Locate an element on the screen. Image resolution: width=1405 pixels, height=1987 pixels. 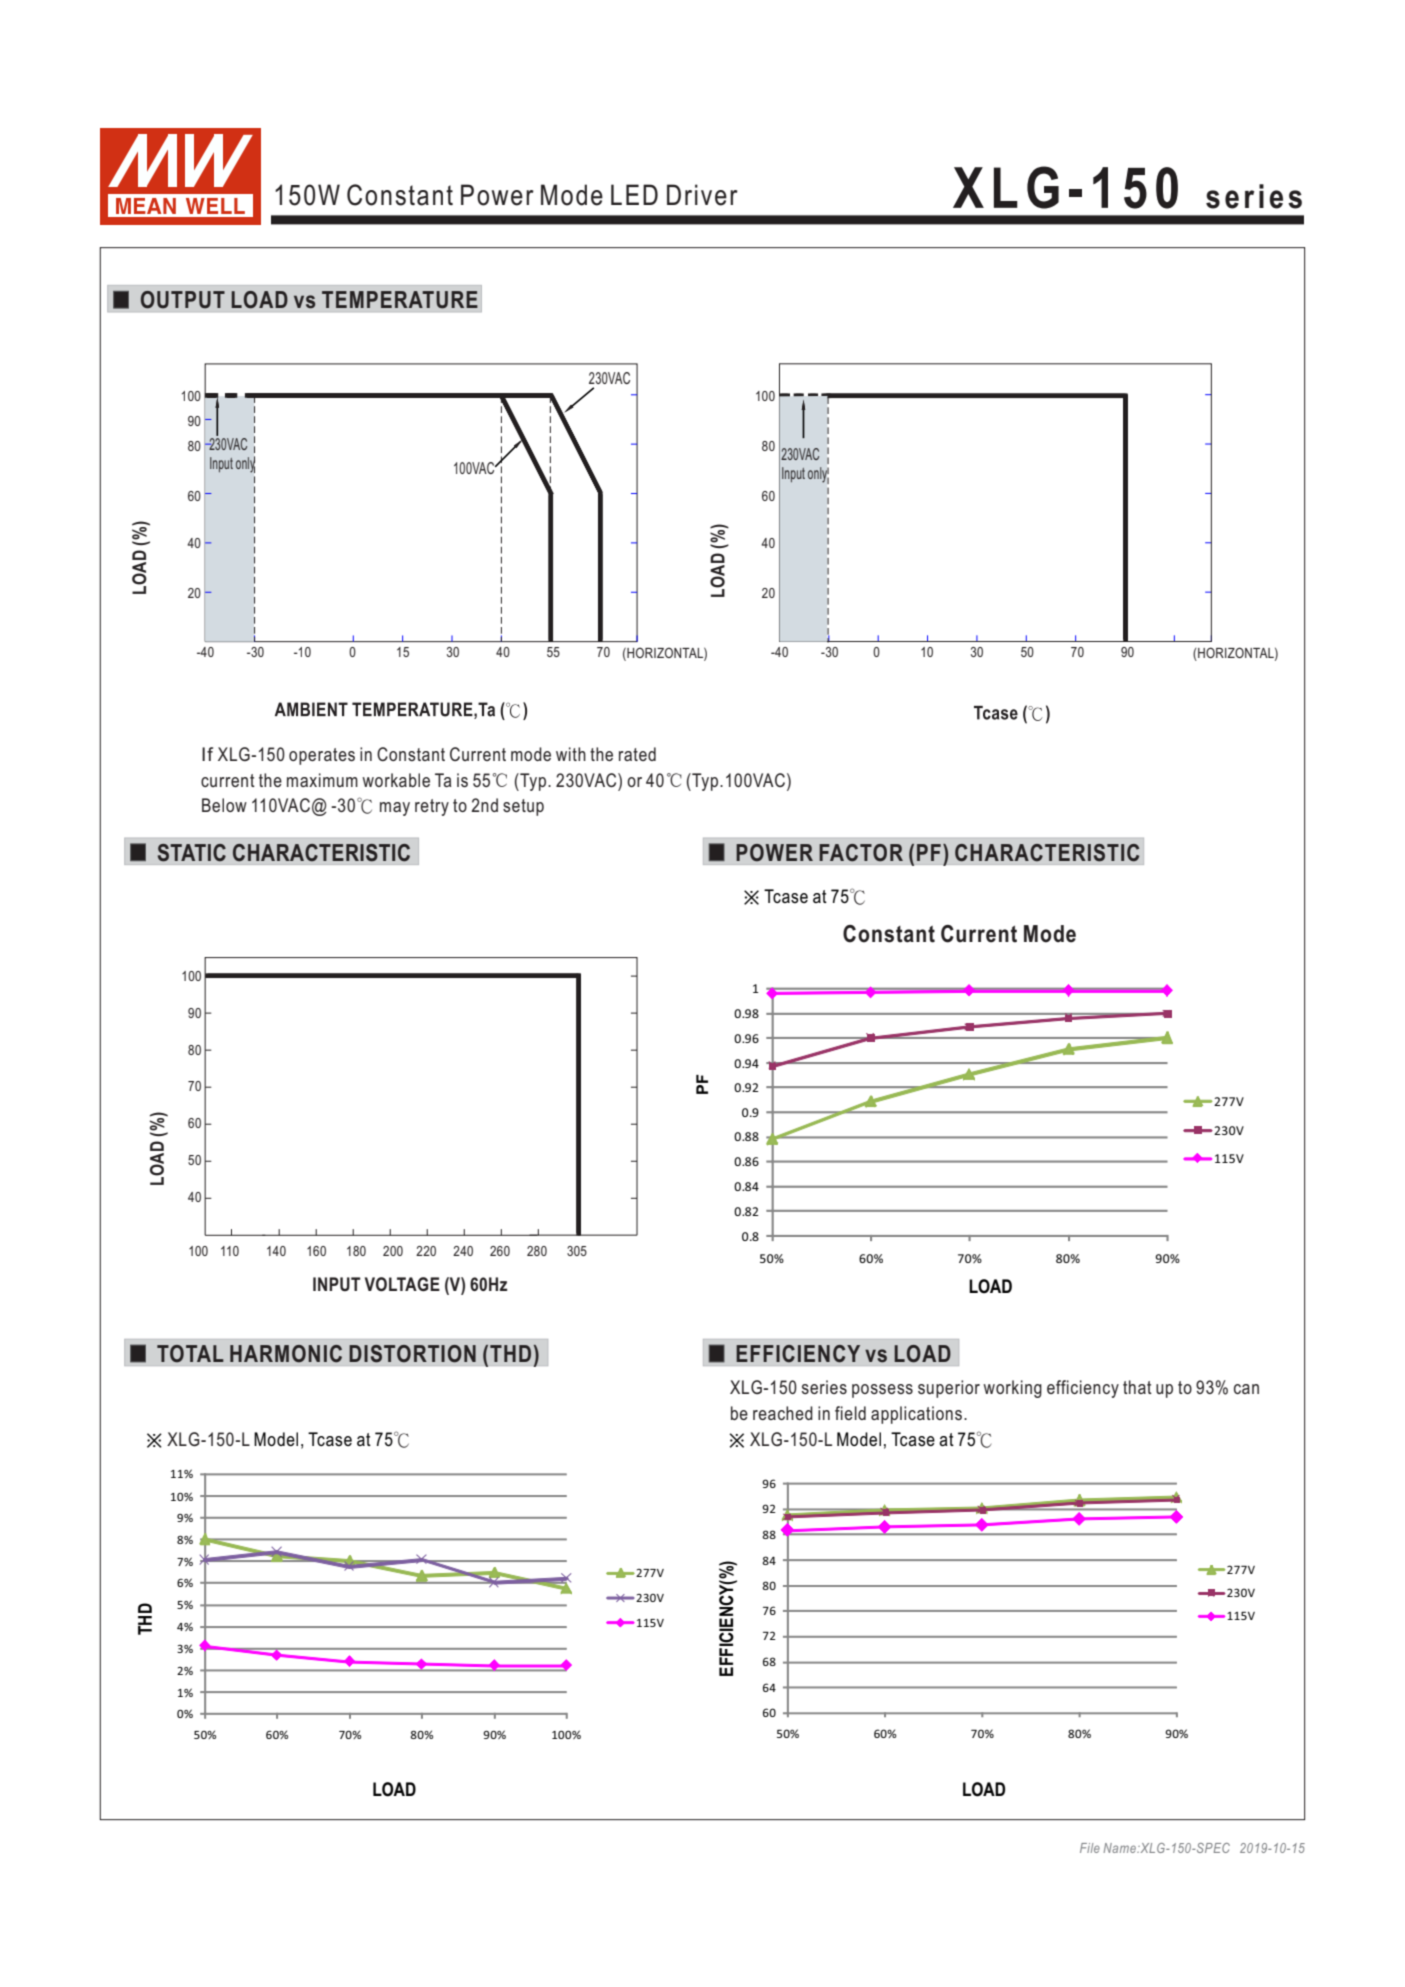
that is located at coordinates (1137, 1387).
